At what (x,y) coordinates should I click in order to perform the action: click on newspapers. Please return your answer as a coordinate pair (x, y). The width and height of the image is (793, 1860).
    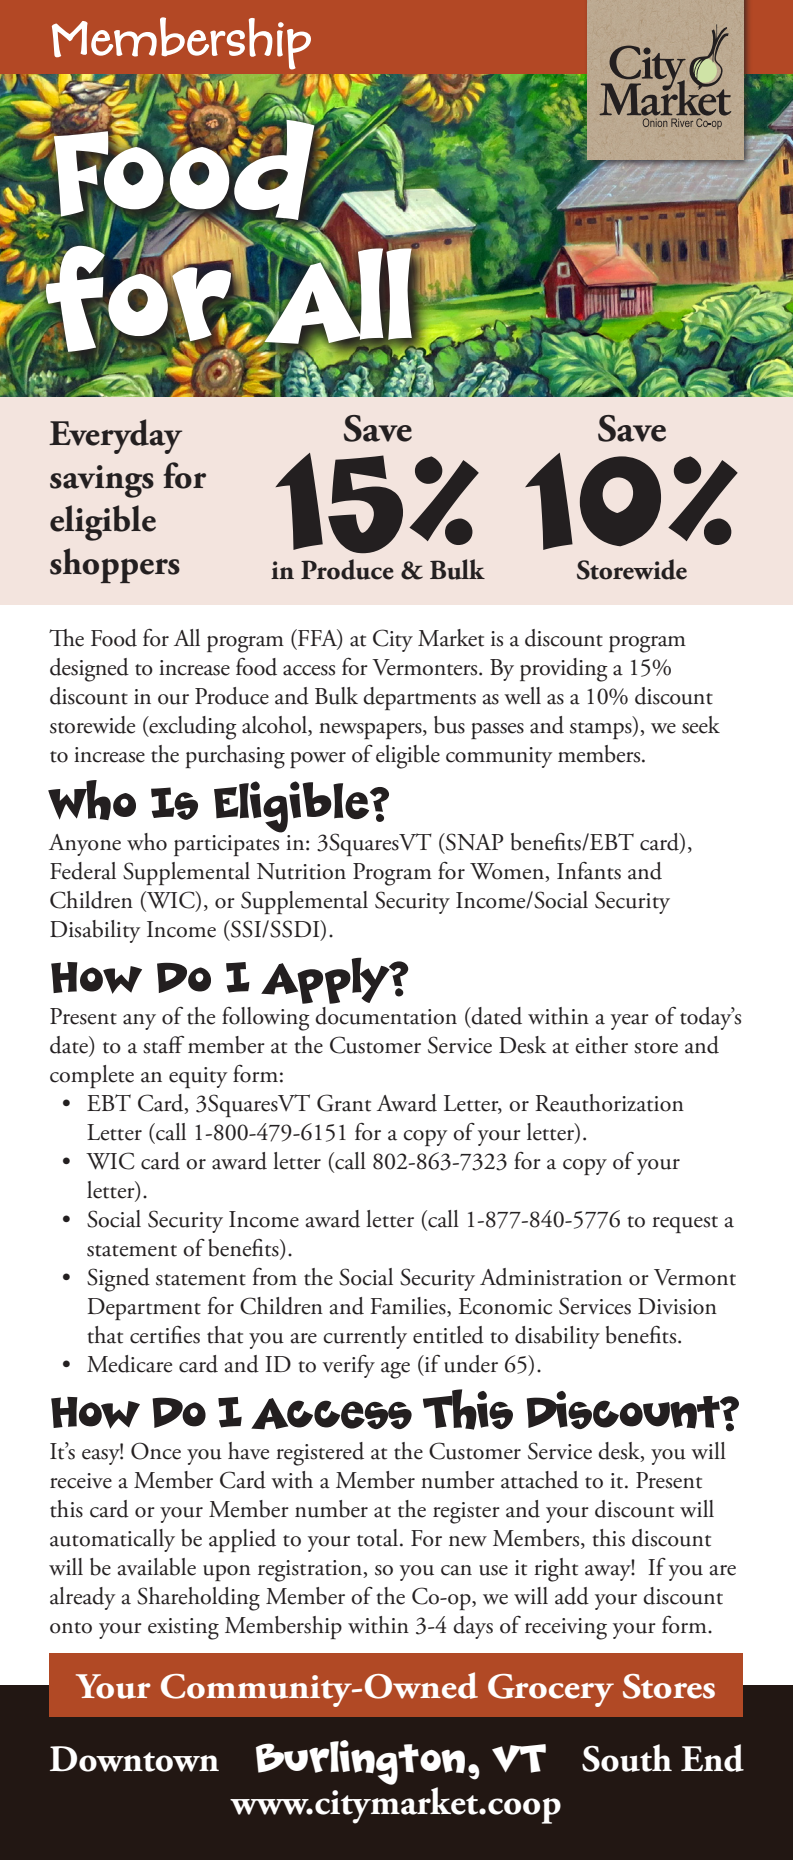
    Looking at the image, I should click on (371, 731).
